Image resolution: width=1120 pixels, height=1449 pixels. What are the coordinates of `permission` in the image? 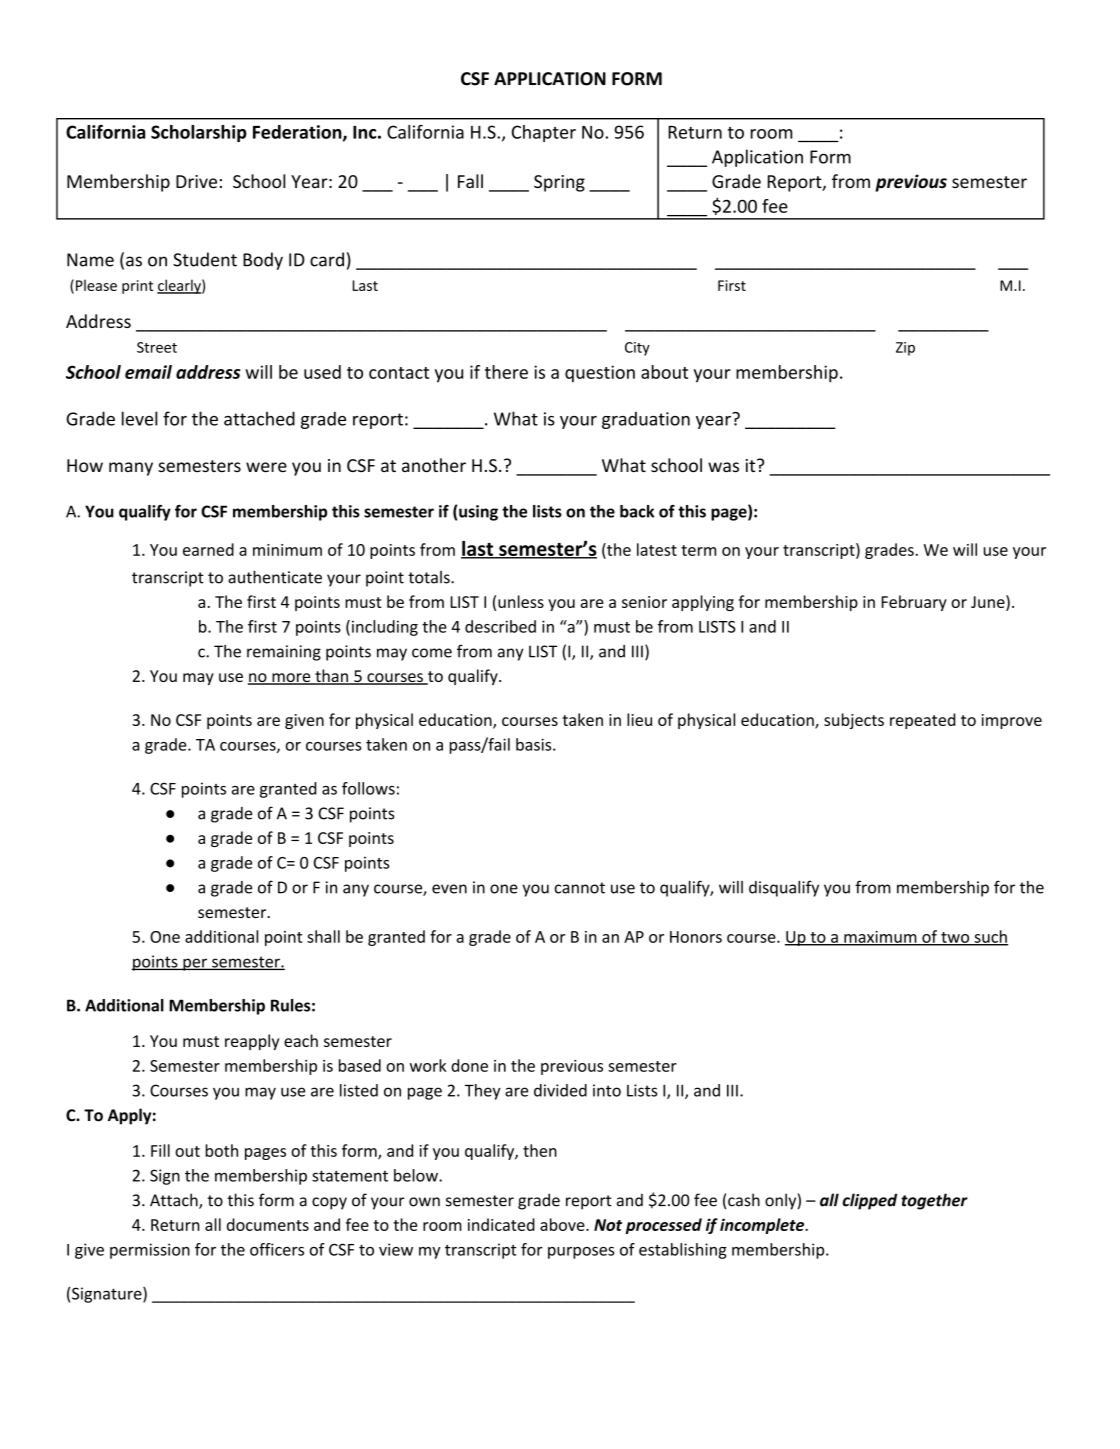 It's located at (150, 1251).
